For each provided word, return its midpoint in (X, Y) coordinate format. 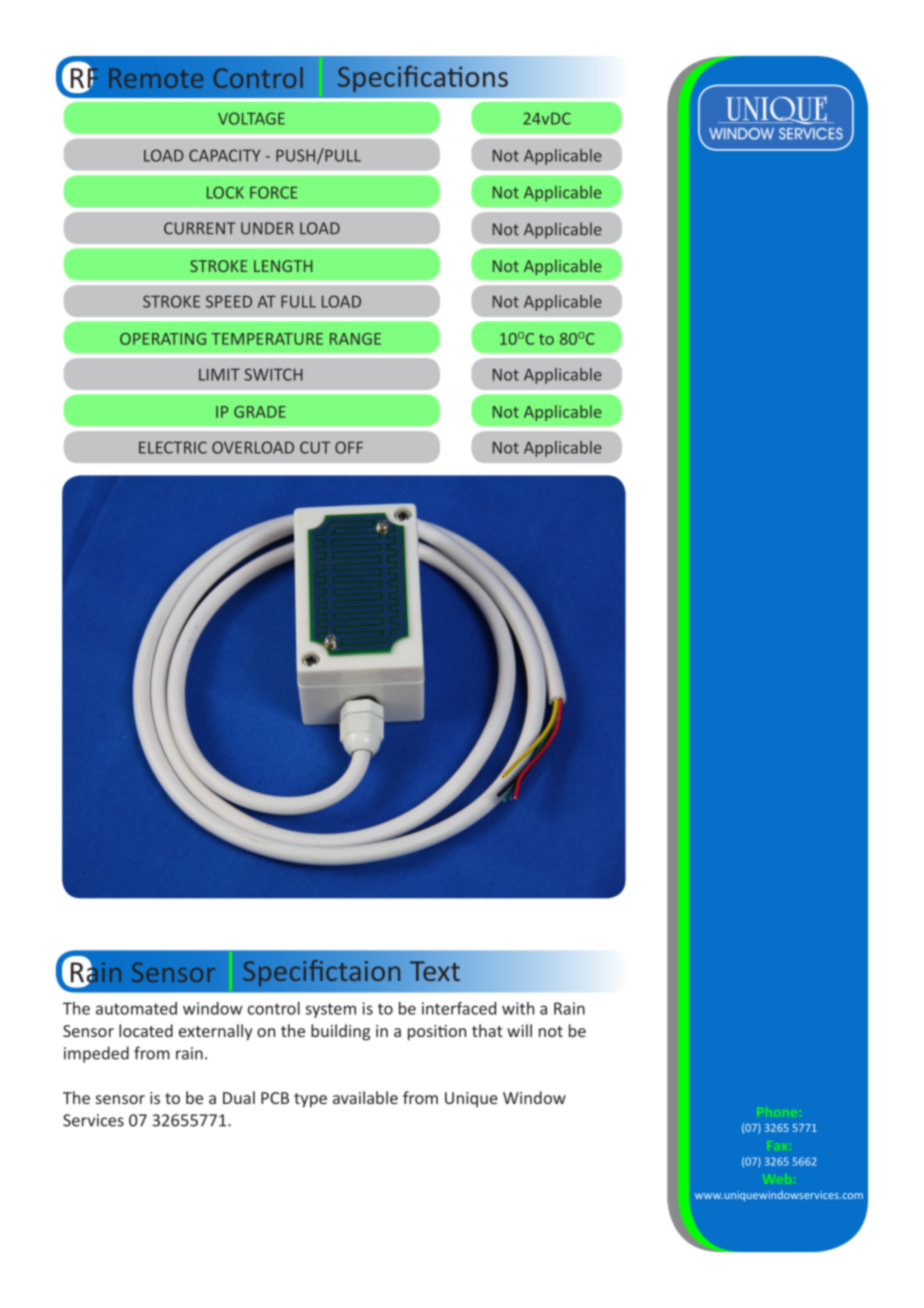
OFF (349, 447)
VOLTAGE (251, 118)
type (310, 1100)
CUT (315, 447)
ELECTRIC (173, 447)
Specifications (423, 79)
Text (435, 971)
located (146, 1030)
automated (136, 1008)
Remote (156, 78)
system (330, 1010)
